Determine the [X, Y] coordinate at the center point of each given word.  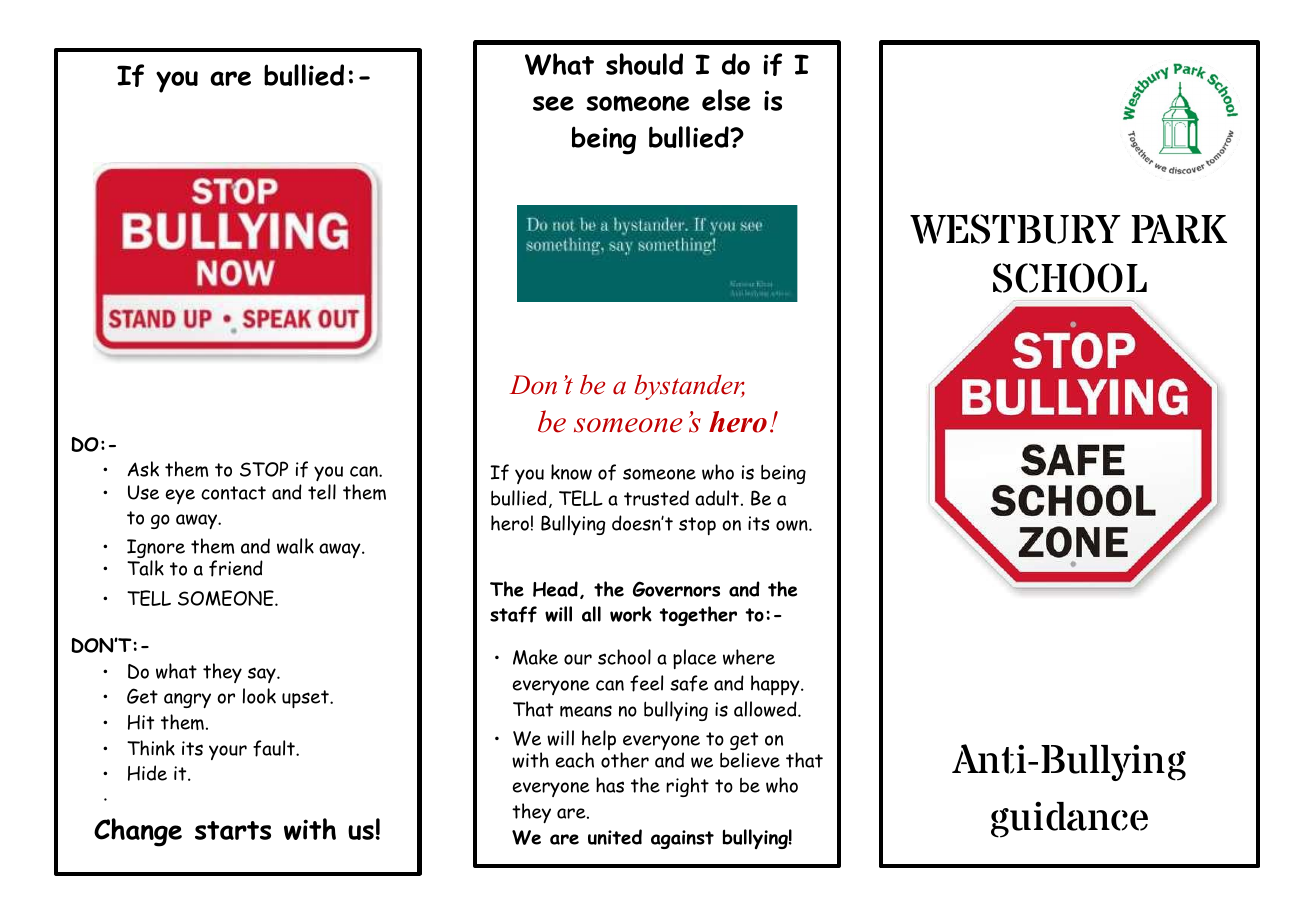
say [263, 675]
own [793, 525]
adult [717, 498]
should [644, 64]
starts [233, 830]
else [726, 100]
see [553, 103]
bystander [689, 387]
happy [776, 685]
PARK [1179, 229]
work [631, 614]
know [571, 472]
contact [233, 493]
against [682, 839]
